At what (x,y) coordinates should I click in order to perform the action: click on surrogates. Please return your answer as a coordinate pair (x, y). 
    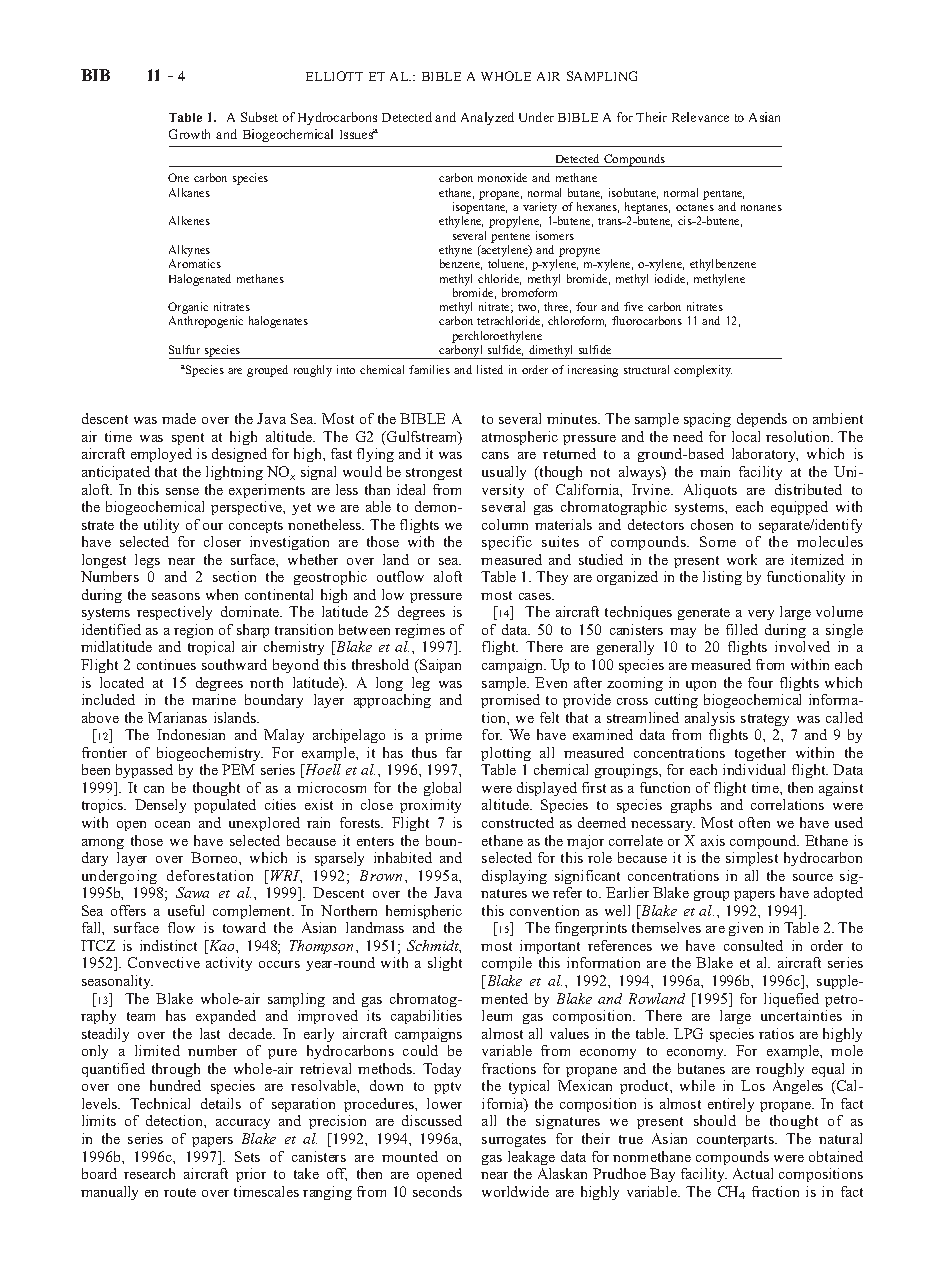
    Looking at the image, I should click on (514, 1141).
